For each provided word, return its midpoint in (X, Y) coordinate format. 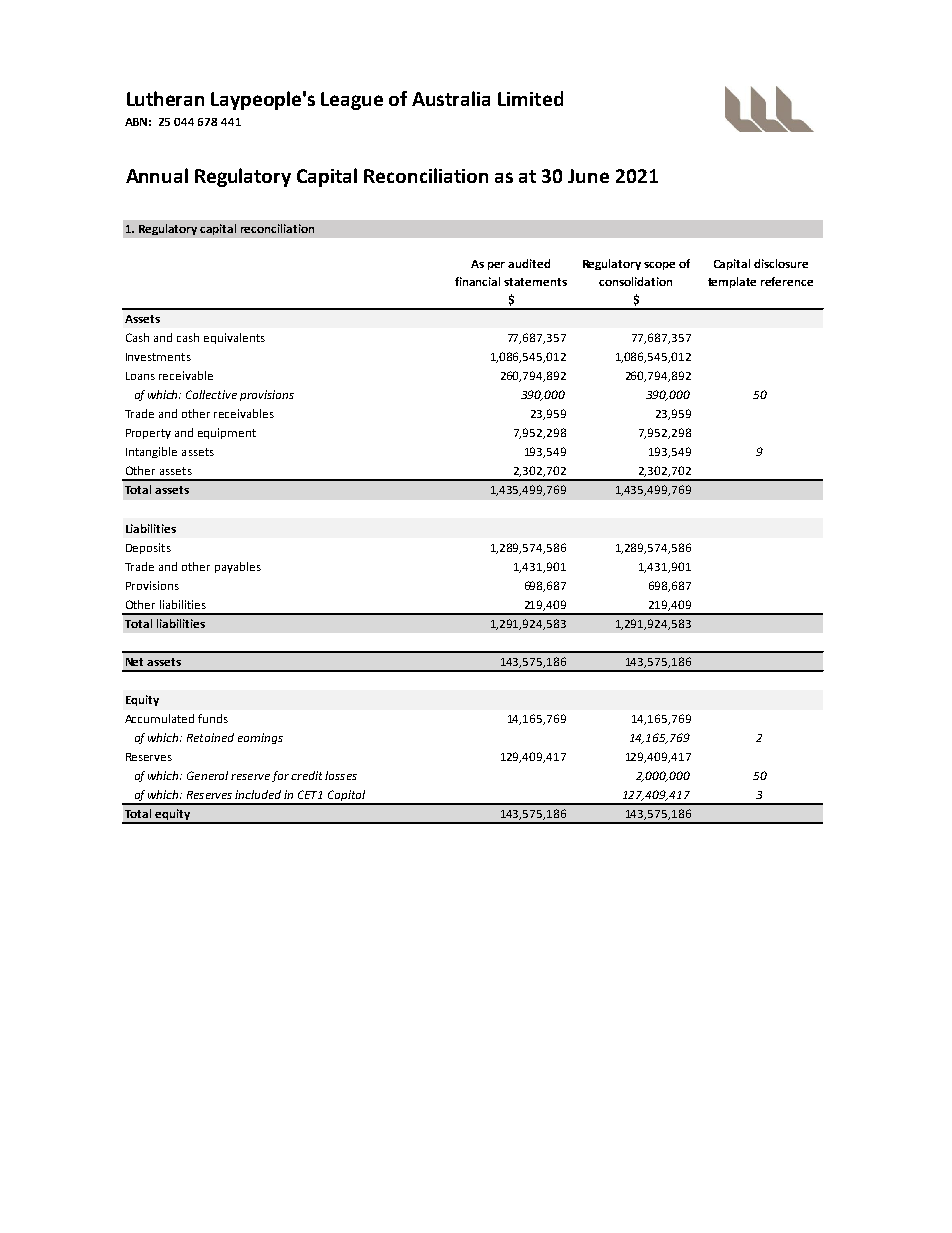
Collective (211, 394)
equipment (227, 433)
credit (306, 775)
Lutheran (165, 98)
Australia (451, 98)
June (588, 176)
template (732, 282)
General (207, 775)
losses (341, 775)
